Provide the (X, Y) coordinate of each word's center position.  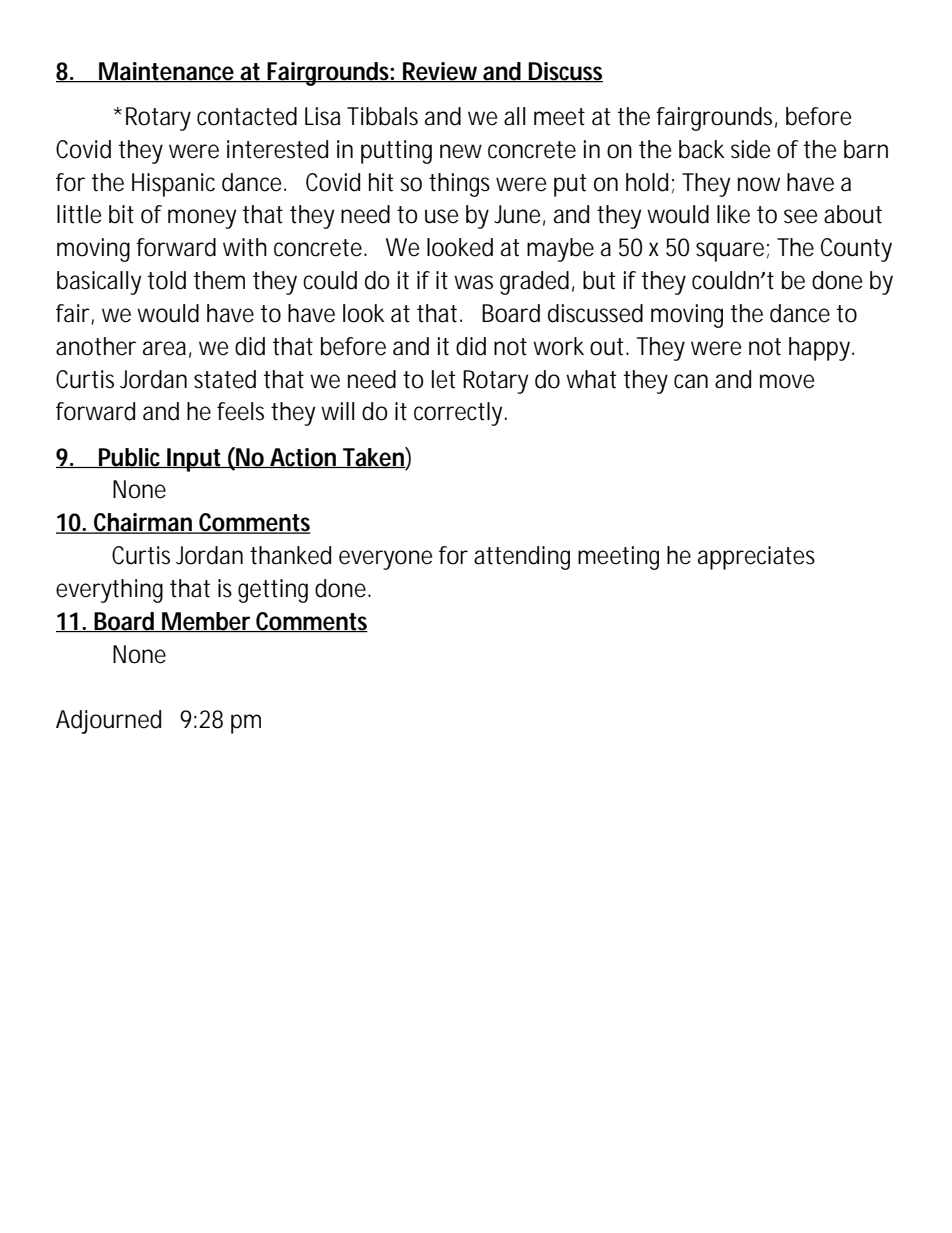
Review (442, 72)
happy (821, 349)
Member (207, 622)
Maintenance (167, 72)
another (96, 346)
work (558, 346)
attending (522, 558)
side (750, 149)
